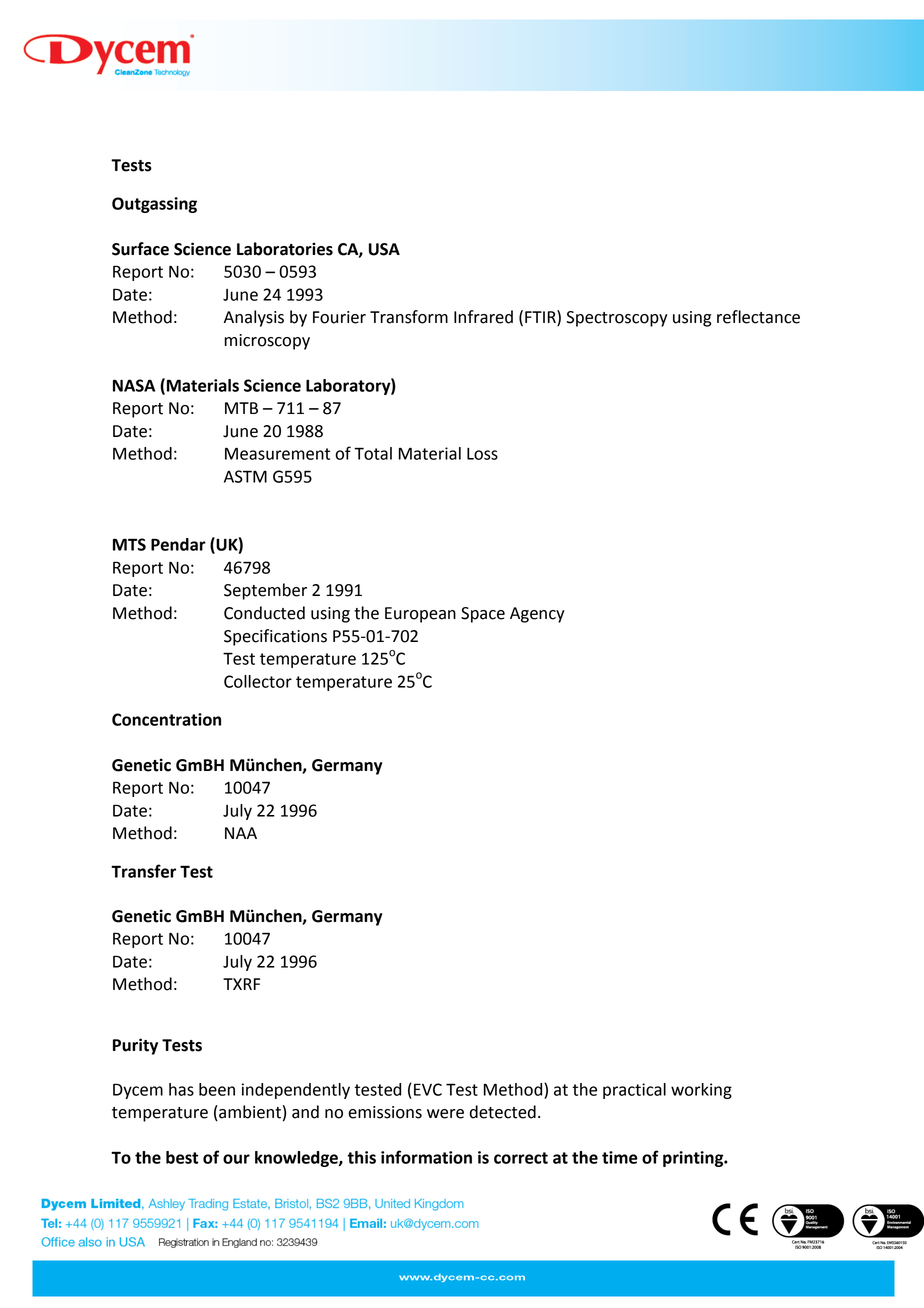 The height and width of the document is (1308, 924). Describe the element at coordinates (482, 454) in the document. I see `Loss` at that location.
